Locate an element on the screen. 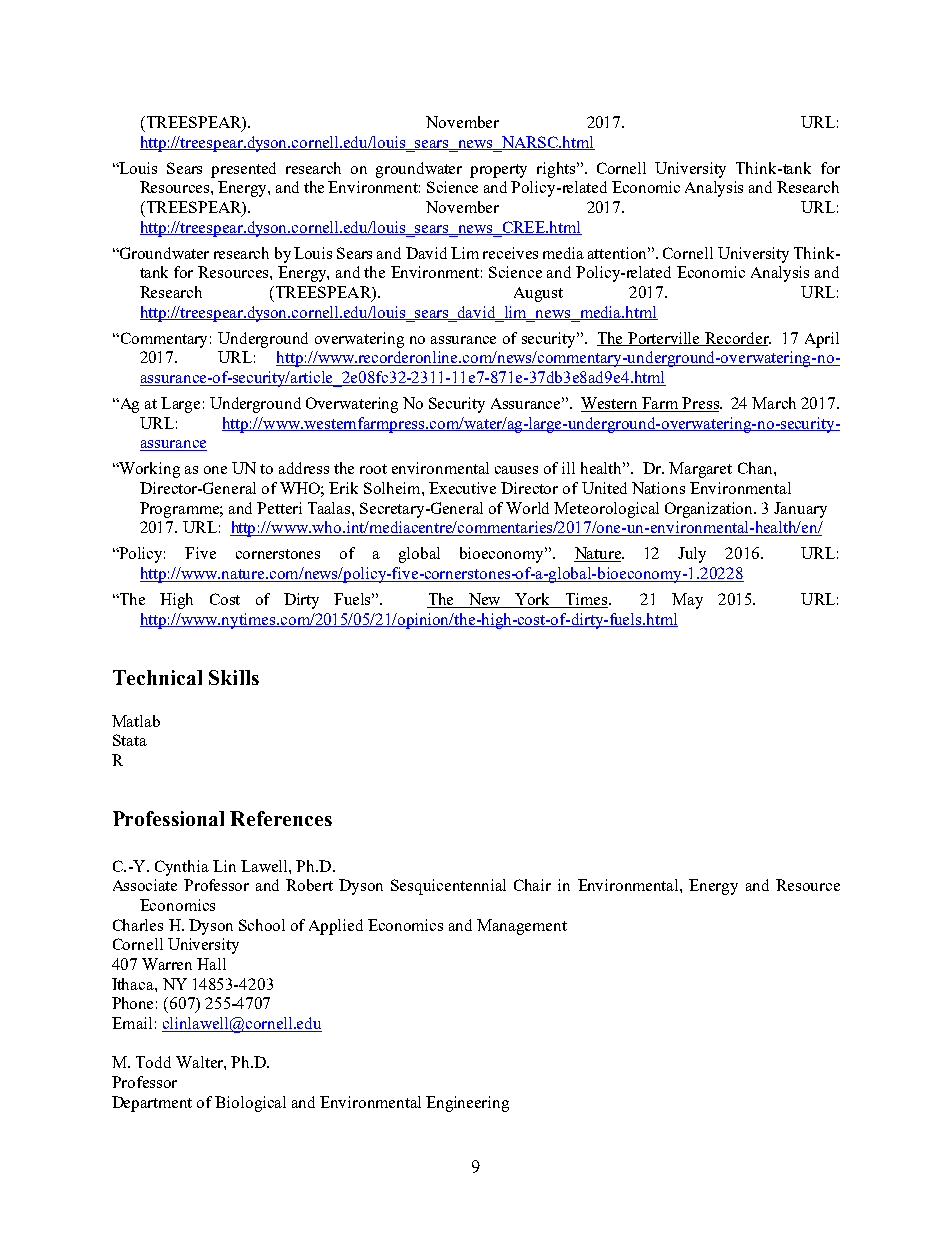 The width and height of the screenshot is (952, 1233). Management is located at coordinates (522, 927).
